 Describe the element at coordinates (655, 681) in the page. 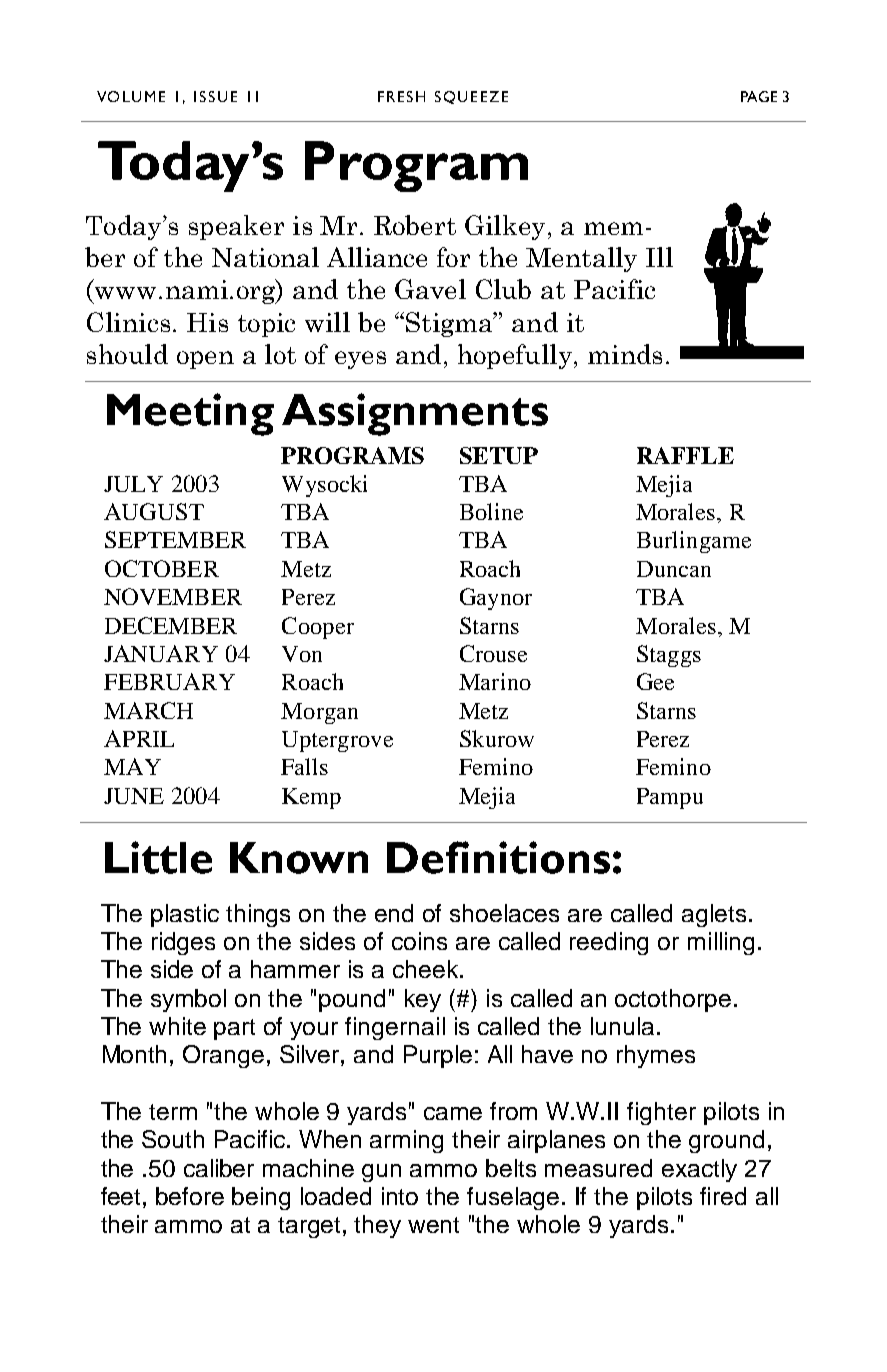

I see `Gee` at that location.
